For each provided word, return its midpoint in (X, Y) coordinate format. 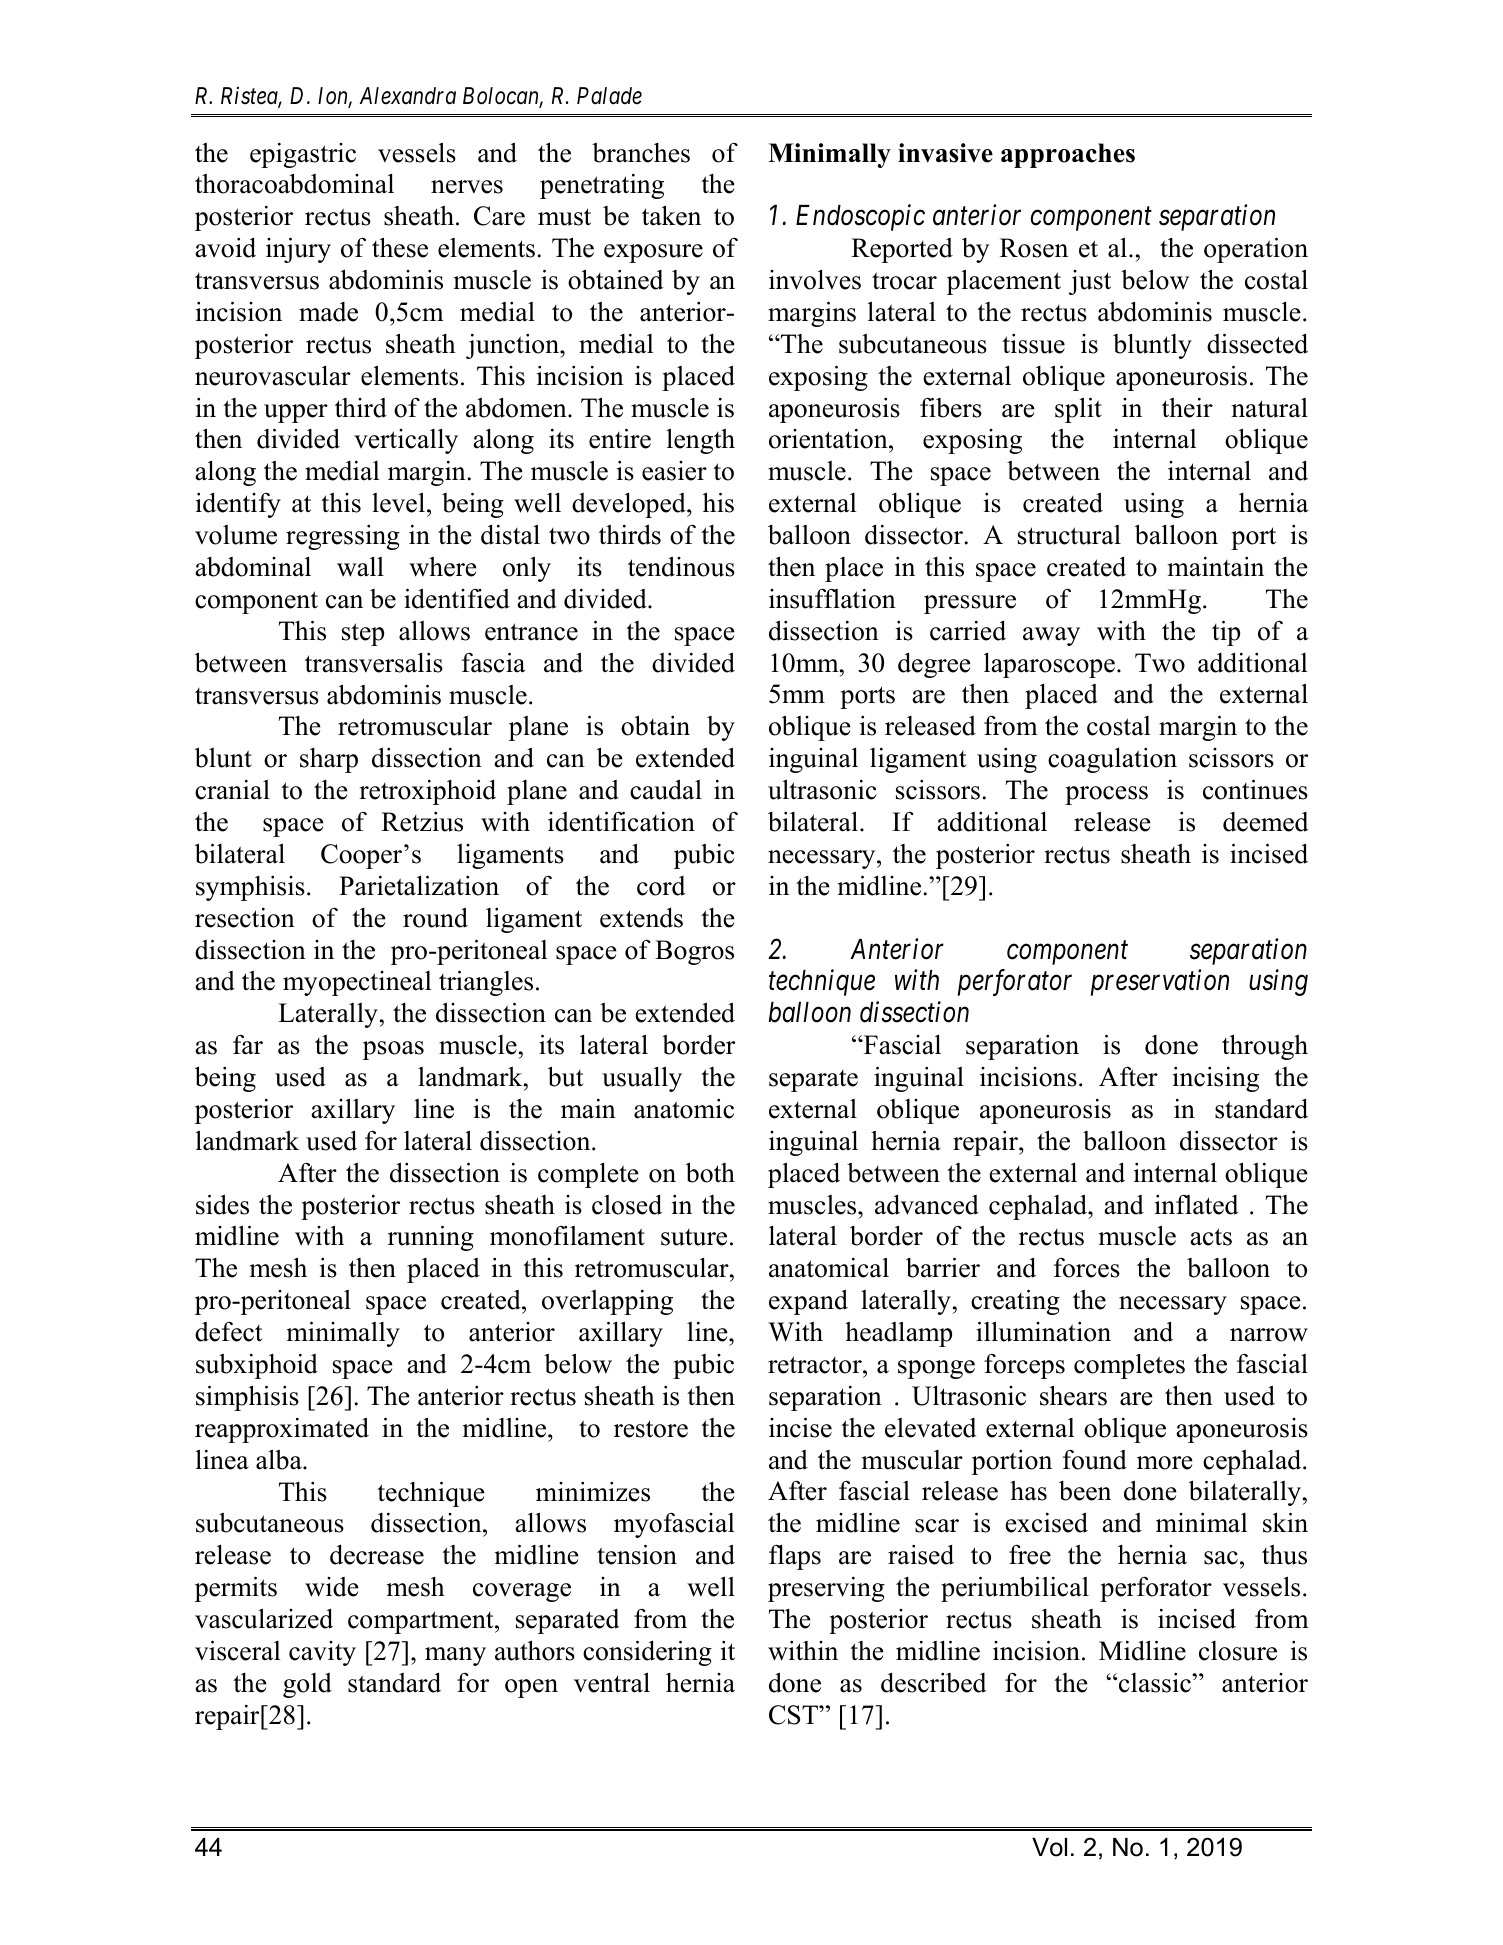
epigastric (303, 155)
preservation (1160, 983)
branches (641, 153)
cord (661, 886)
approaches (1068, 155)
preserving (826, 1589)
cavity (322, 1653)
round (435, 917)
